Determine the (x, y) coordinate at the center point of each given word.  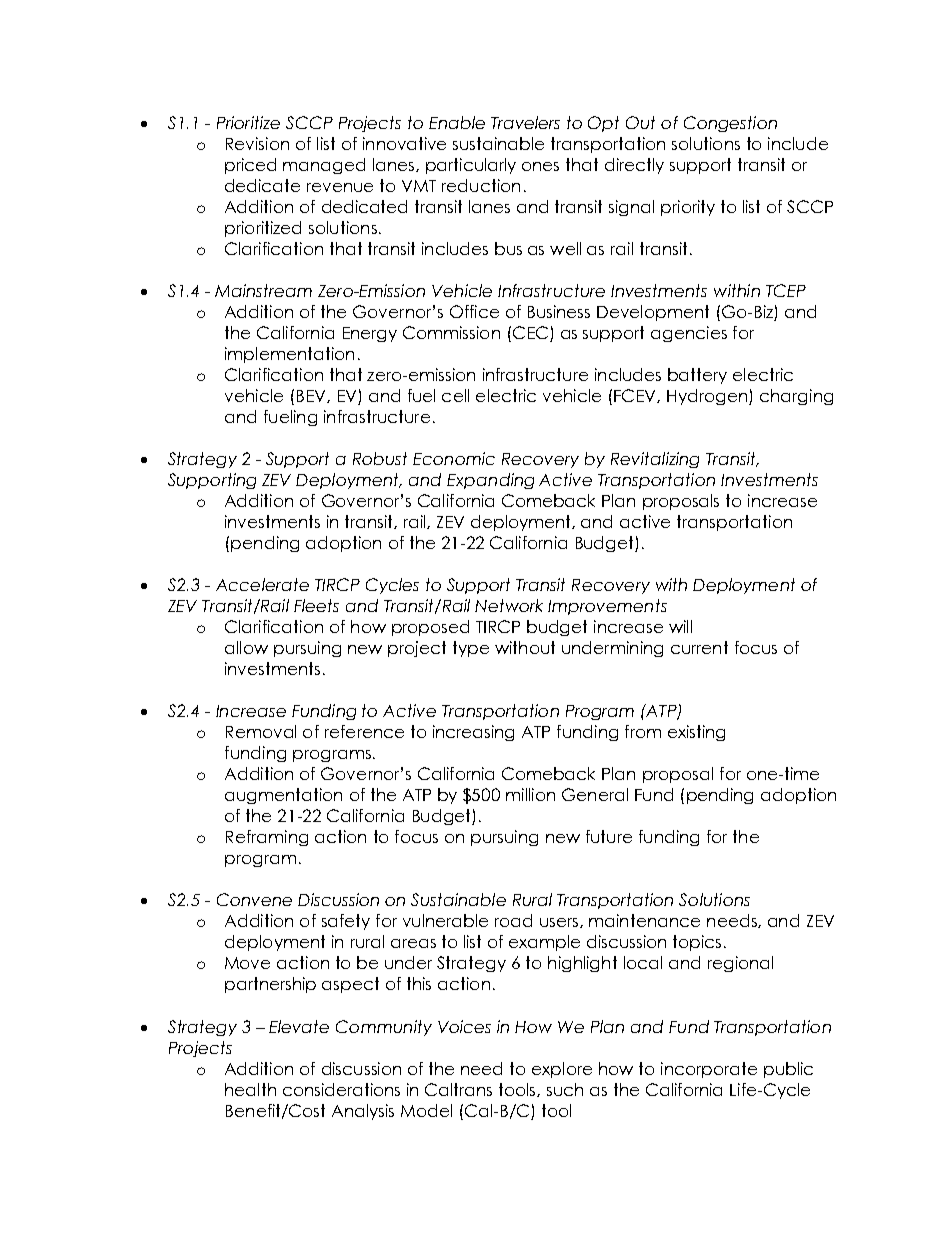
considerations (341, 1089)
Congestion (730, 124)
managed (324, 166)
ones (540, 166)
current (699, 647)
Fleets (316, 605)
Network (509, 605)
